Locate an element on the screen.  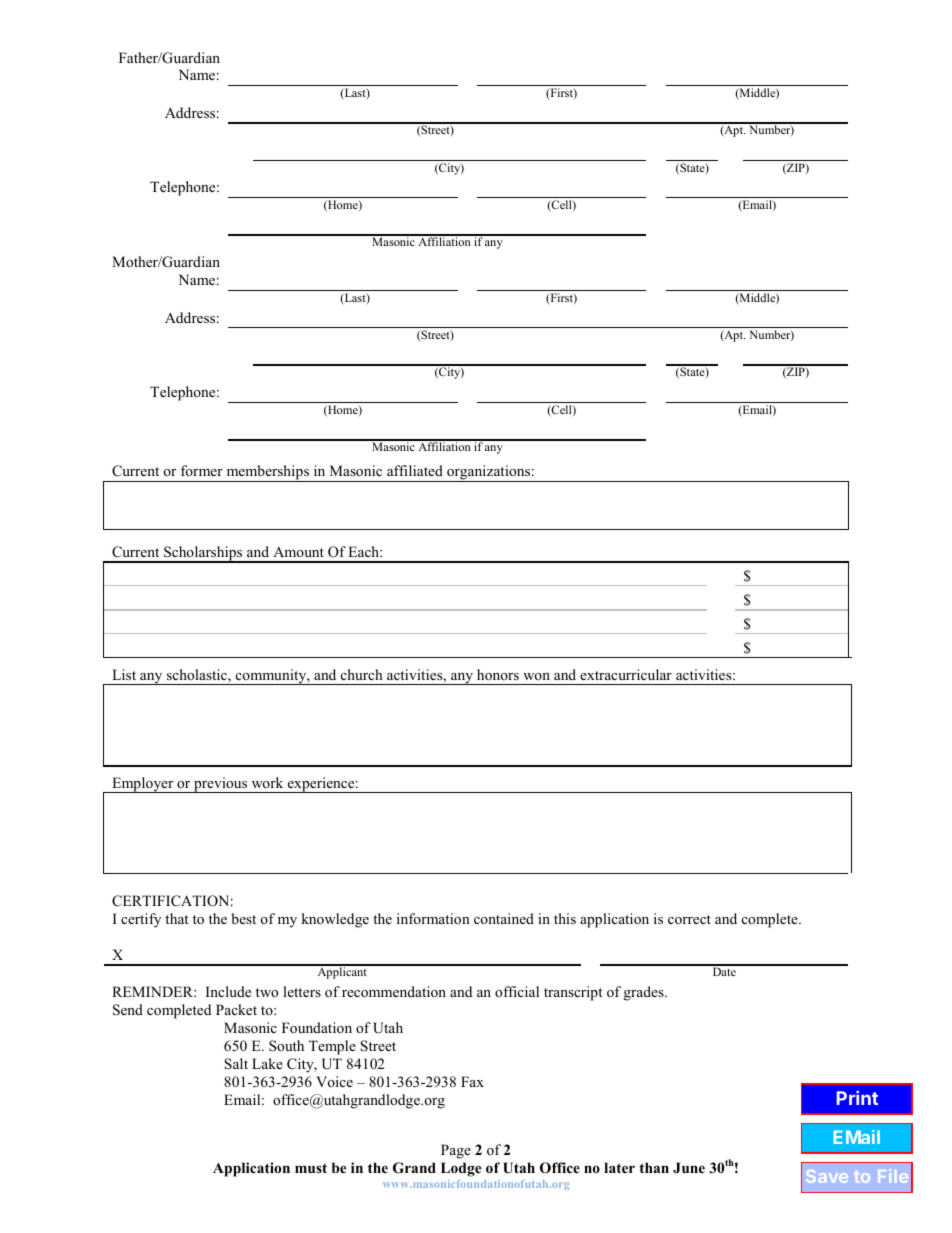
that is located at coordinates (176, 918).
